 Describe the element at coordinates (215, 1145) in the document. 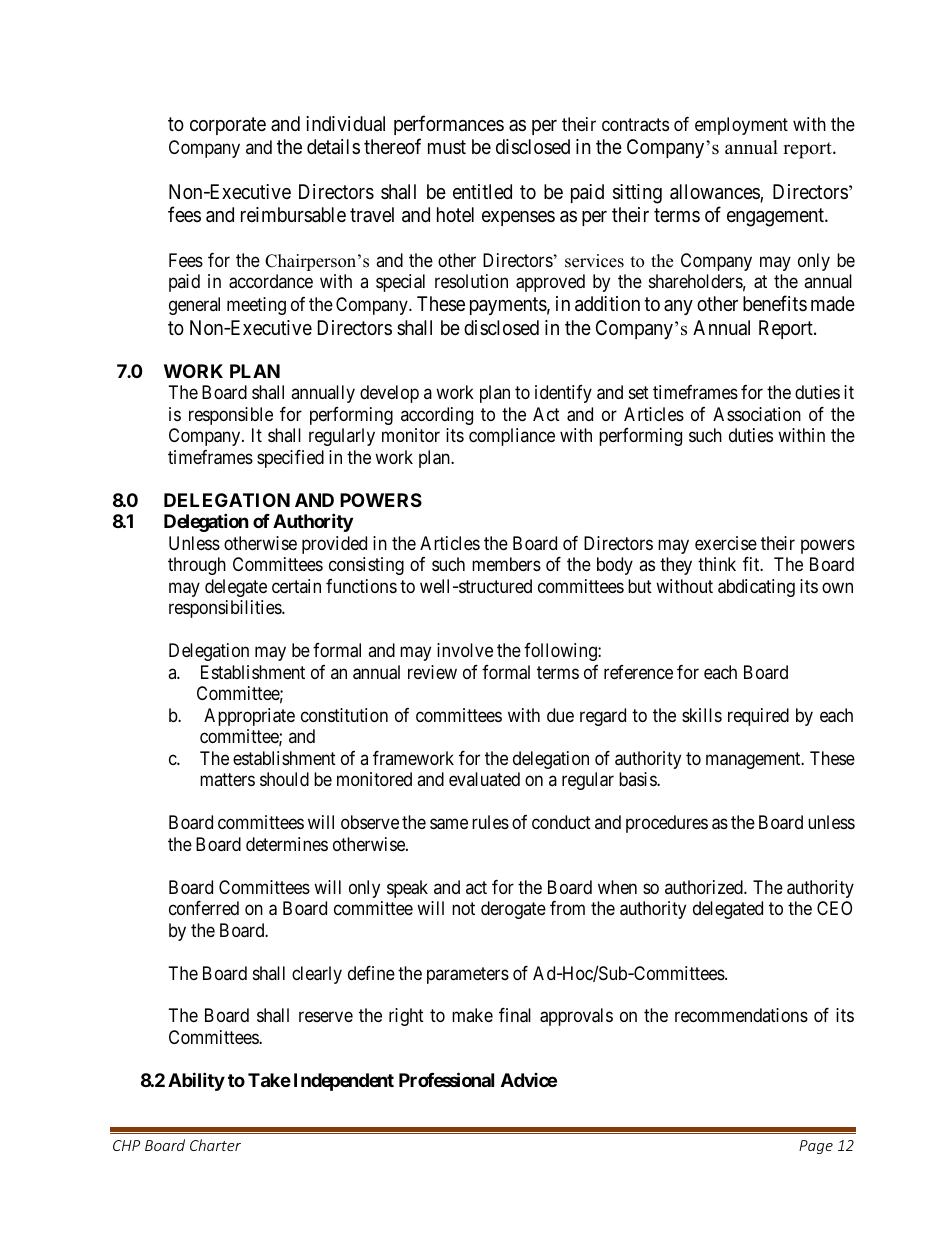

I see `Charter` at that location.
